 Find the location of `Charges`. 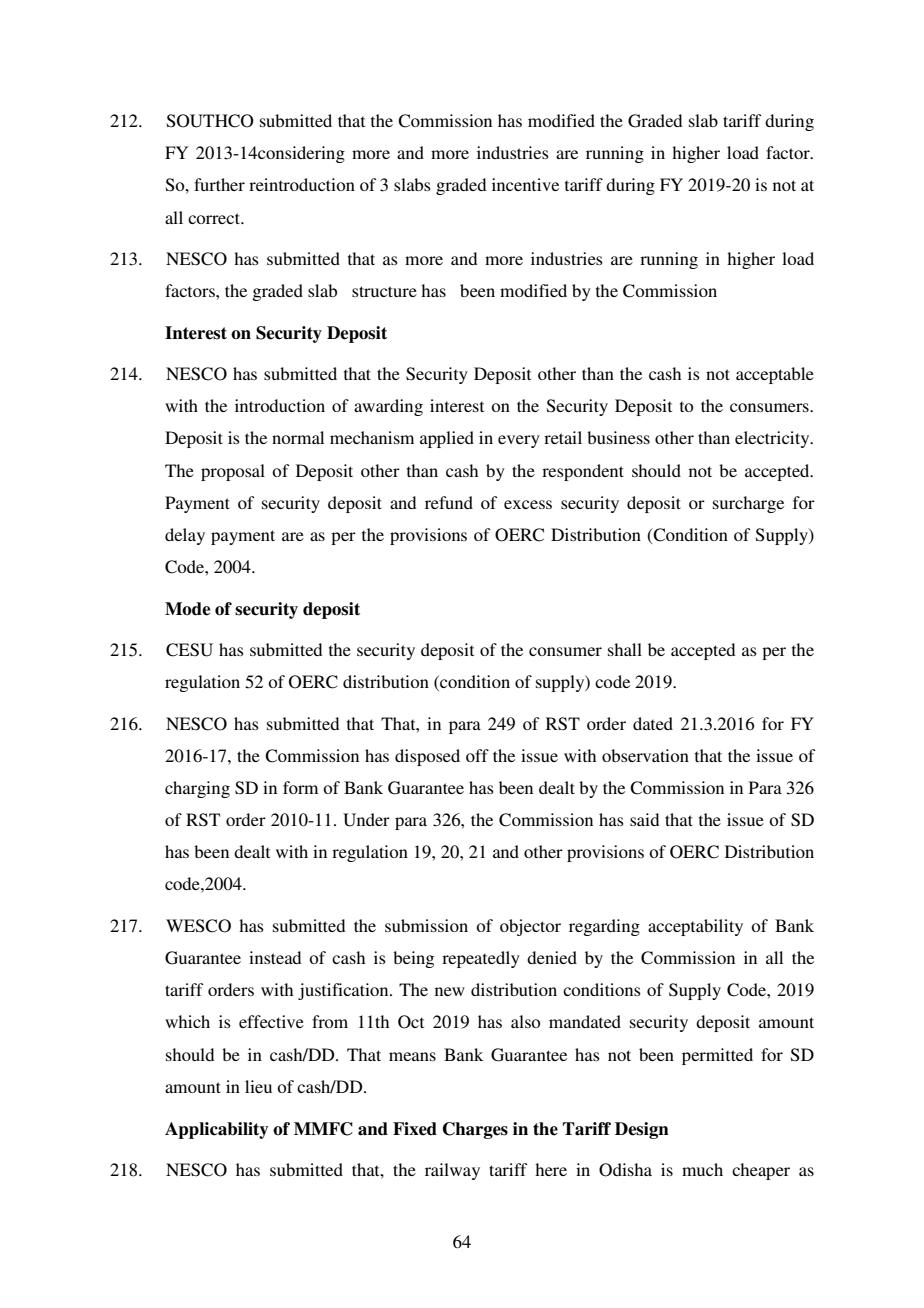

Charges is located at coordinates (475, 1130).
